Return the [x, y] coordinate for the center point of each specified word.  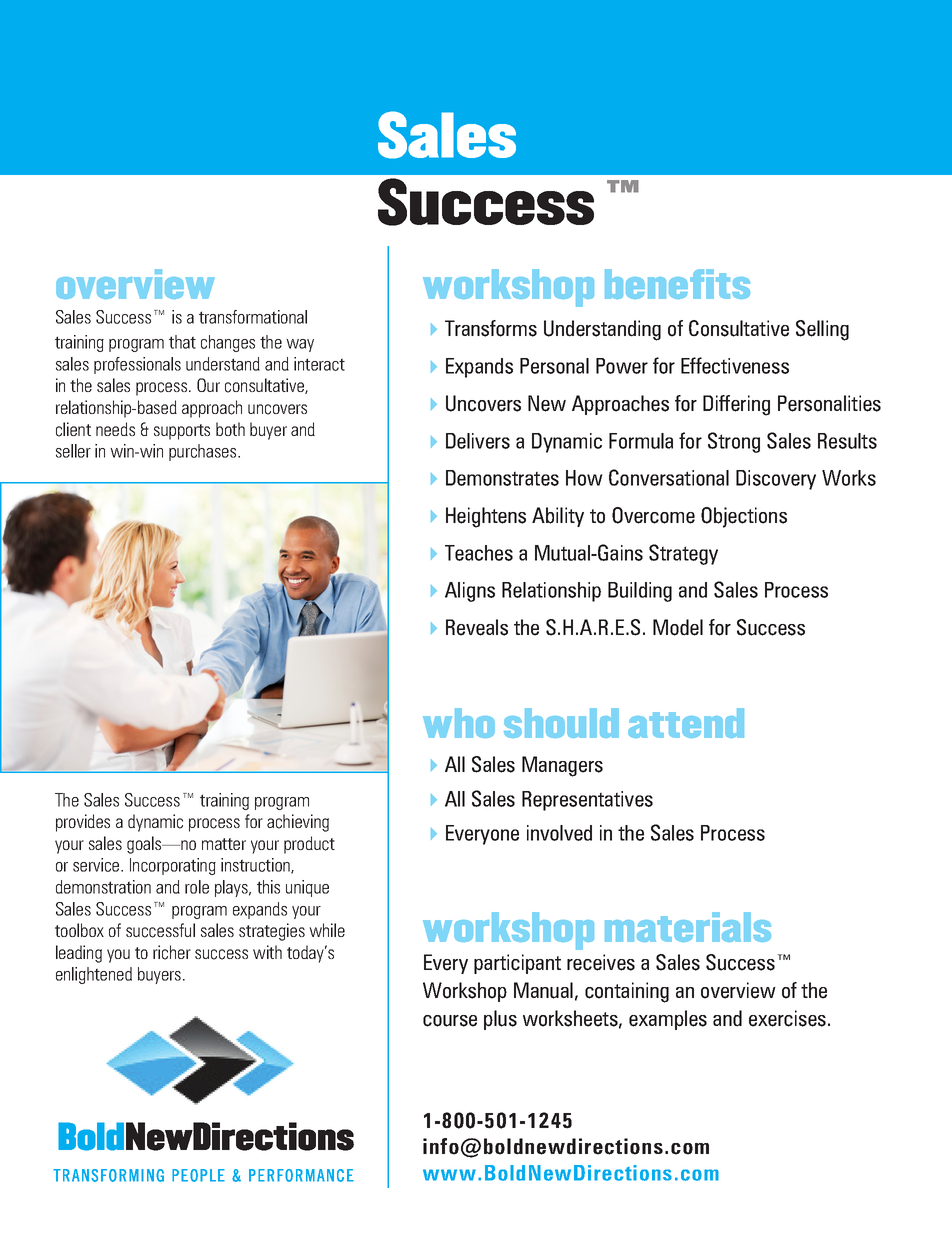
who [459, 723]
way [300, 345]
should [561, 723]
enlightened [94, 975]
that [182, 342]
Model [678, 627]
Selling [822, 330]
